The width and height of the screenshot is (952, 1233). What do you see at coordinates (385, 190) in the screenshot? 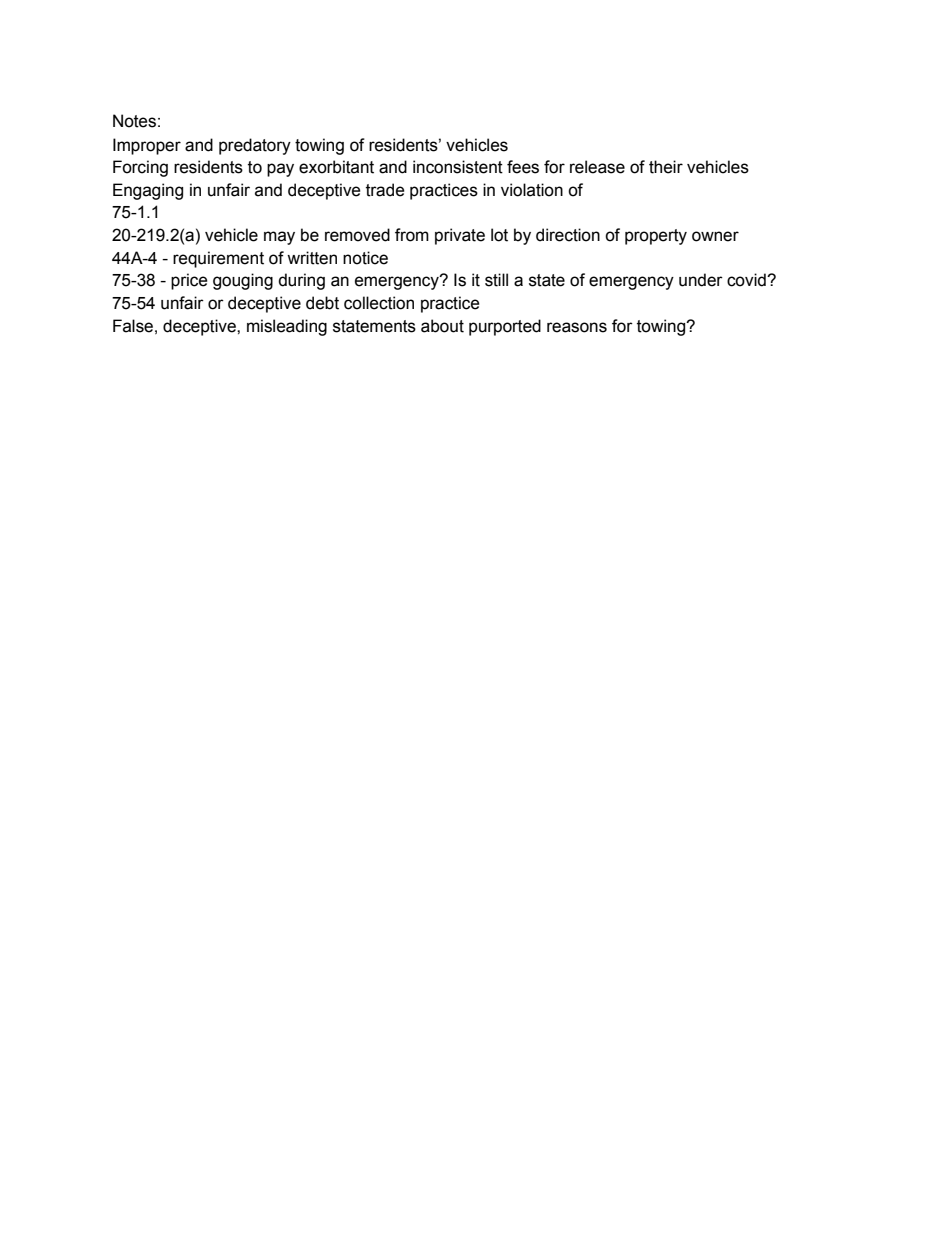
I see `trade` at bounding box center [385, 190].
